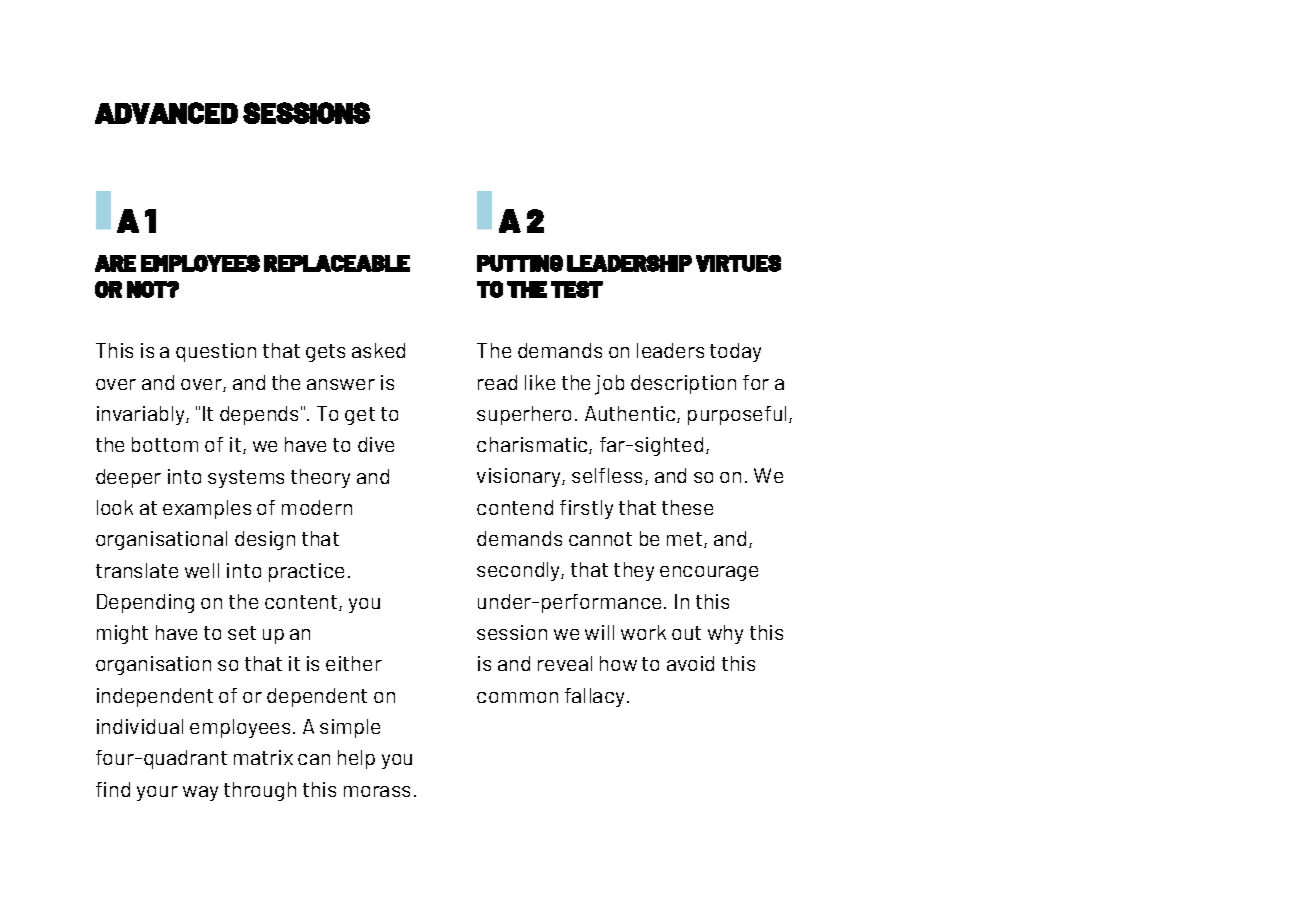  I want to click on practice, so click(306, 572).
